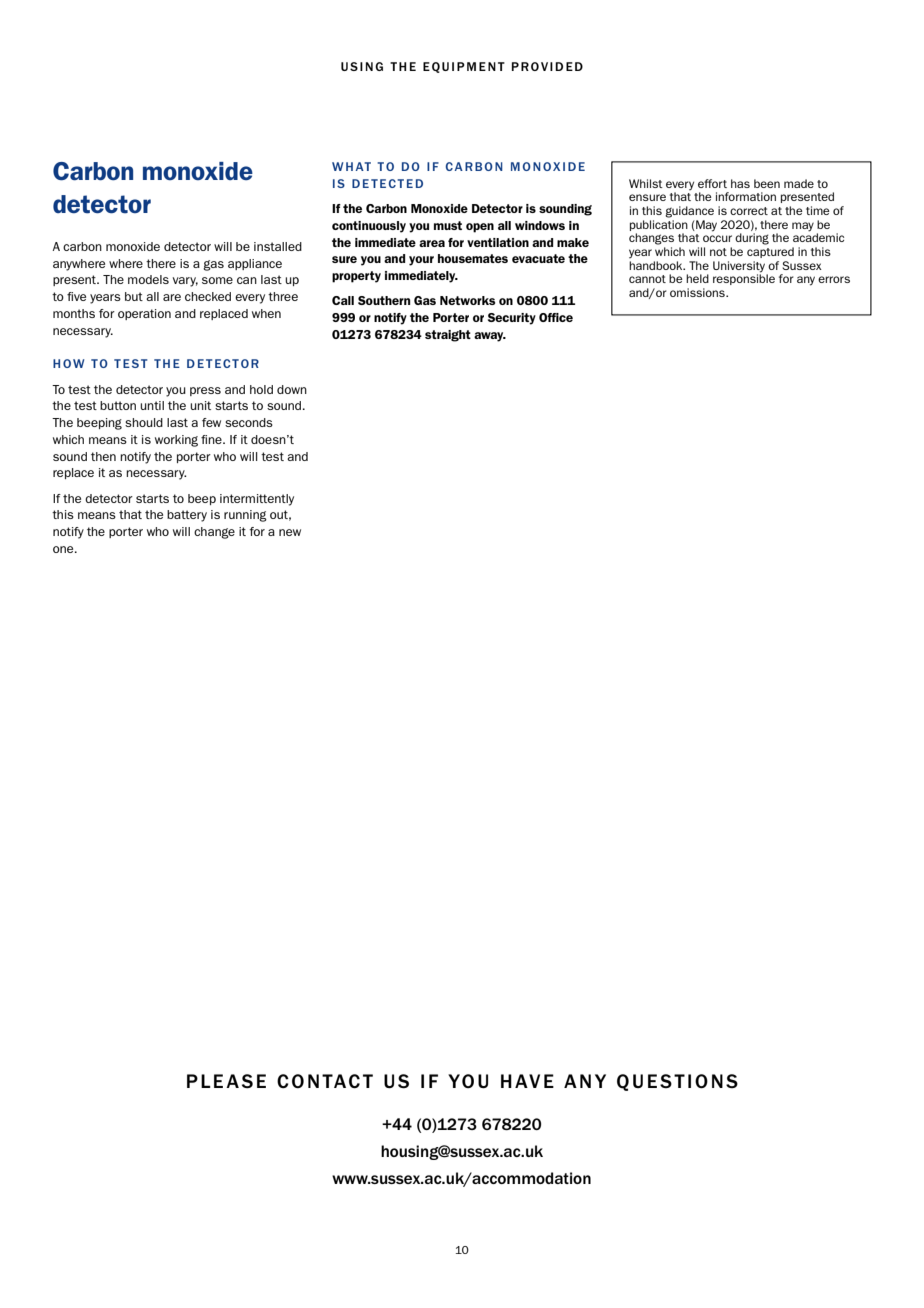 The width and height of the page is (924, 1308). What do you see at coordinates (740, 183) in the page?
I see `has` at bounding box center [740, 183].
